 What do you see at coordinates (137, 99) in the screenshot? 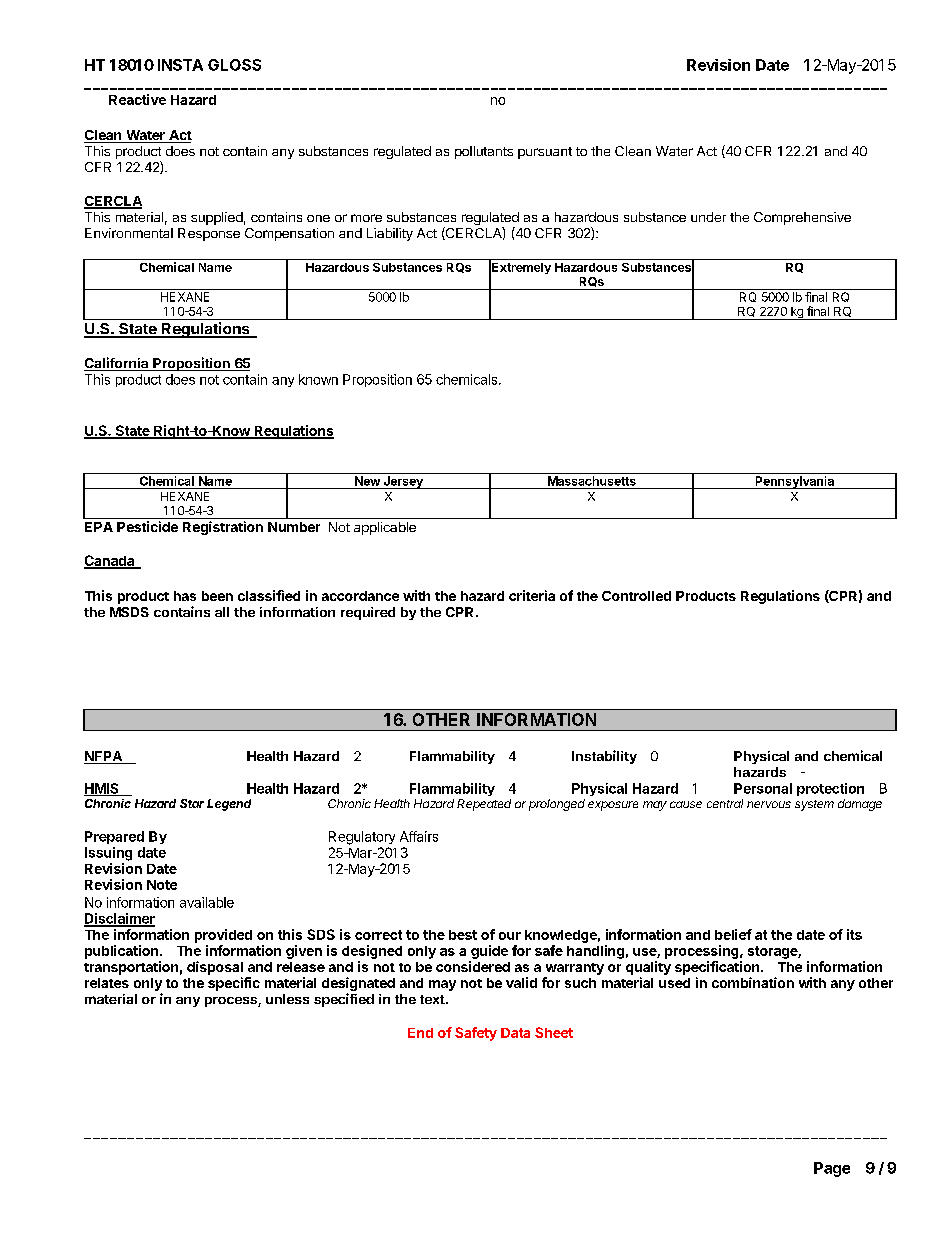
I see `Reactive` at bounding box center [137, 99].
